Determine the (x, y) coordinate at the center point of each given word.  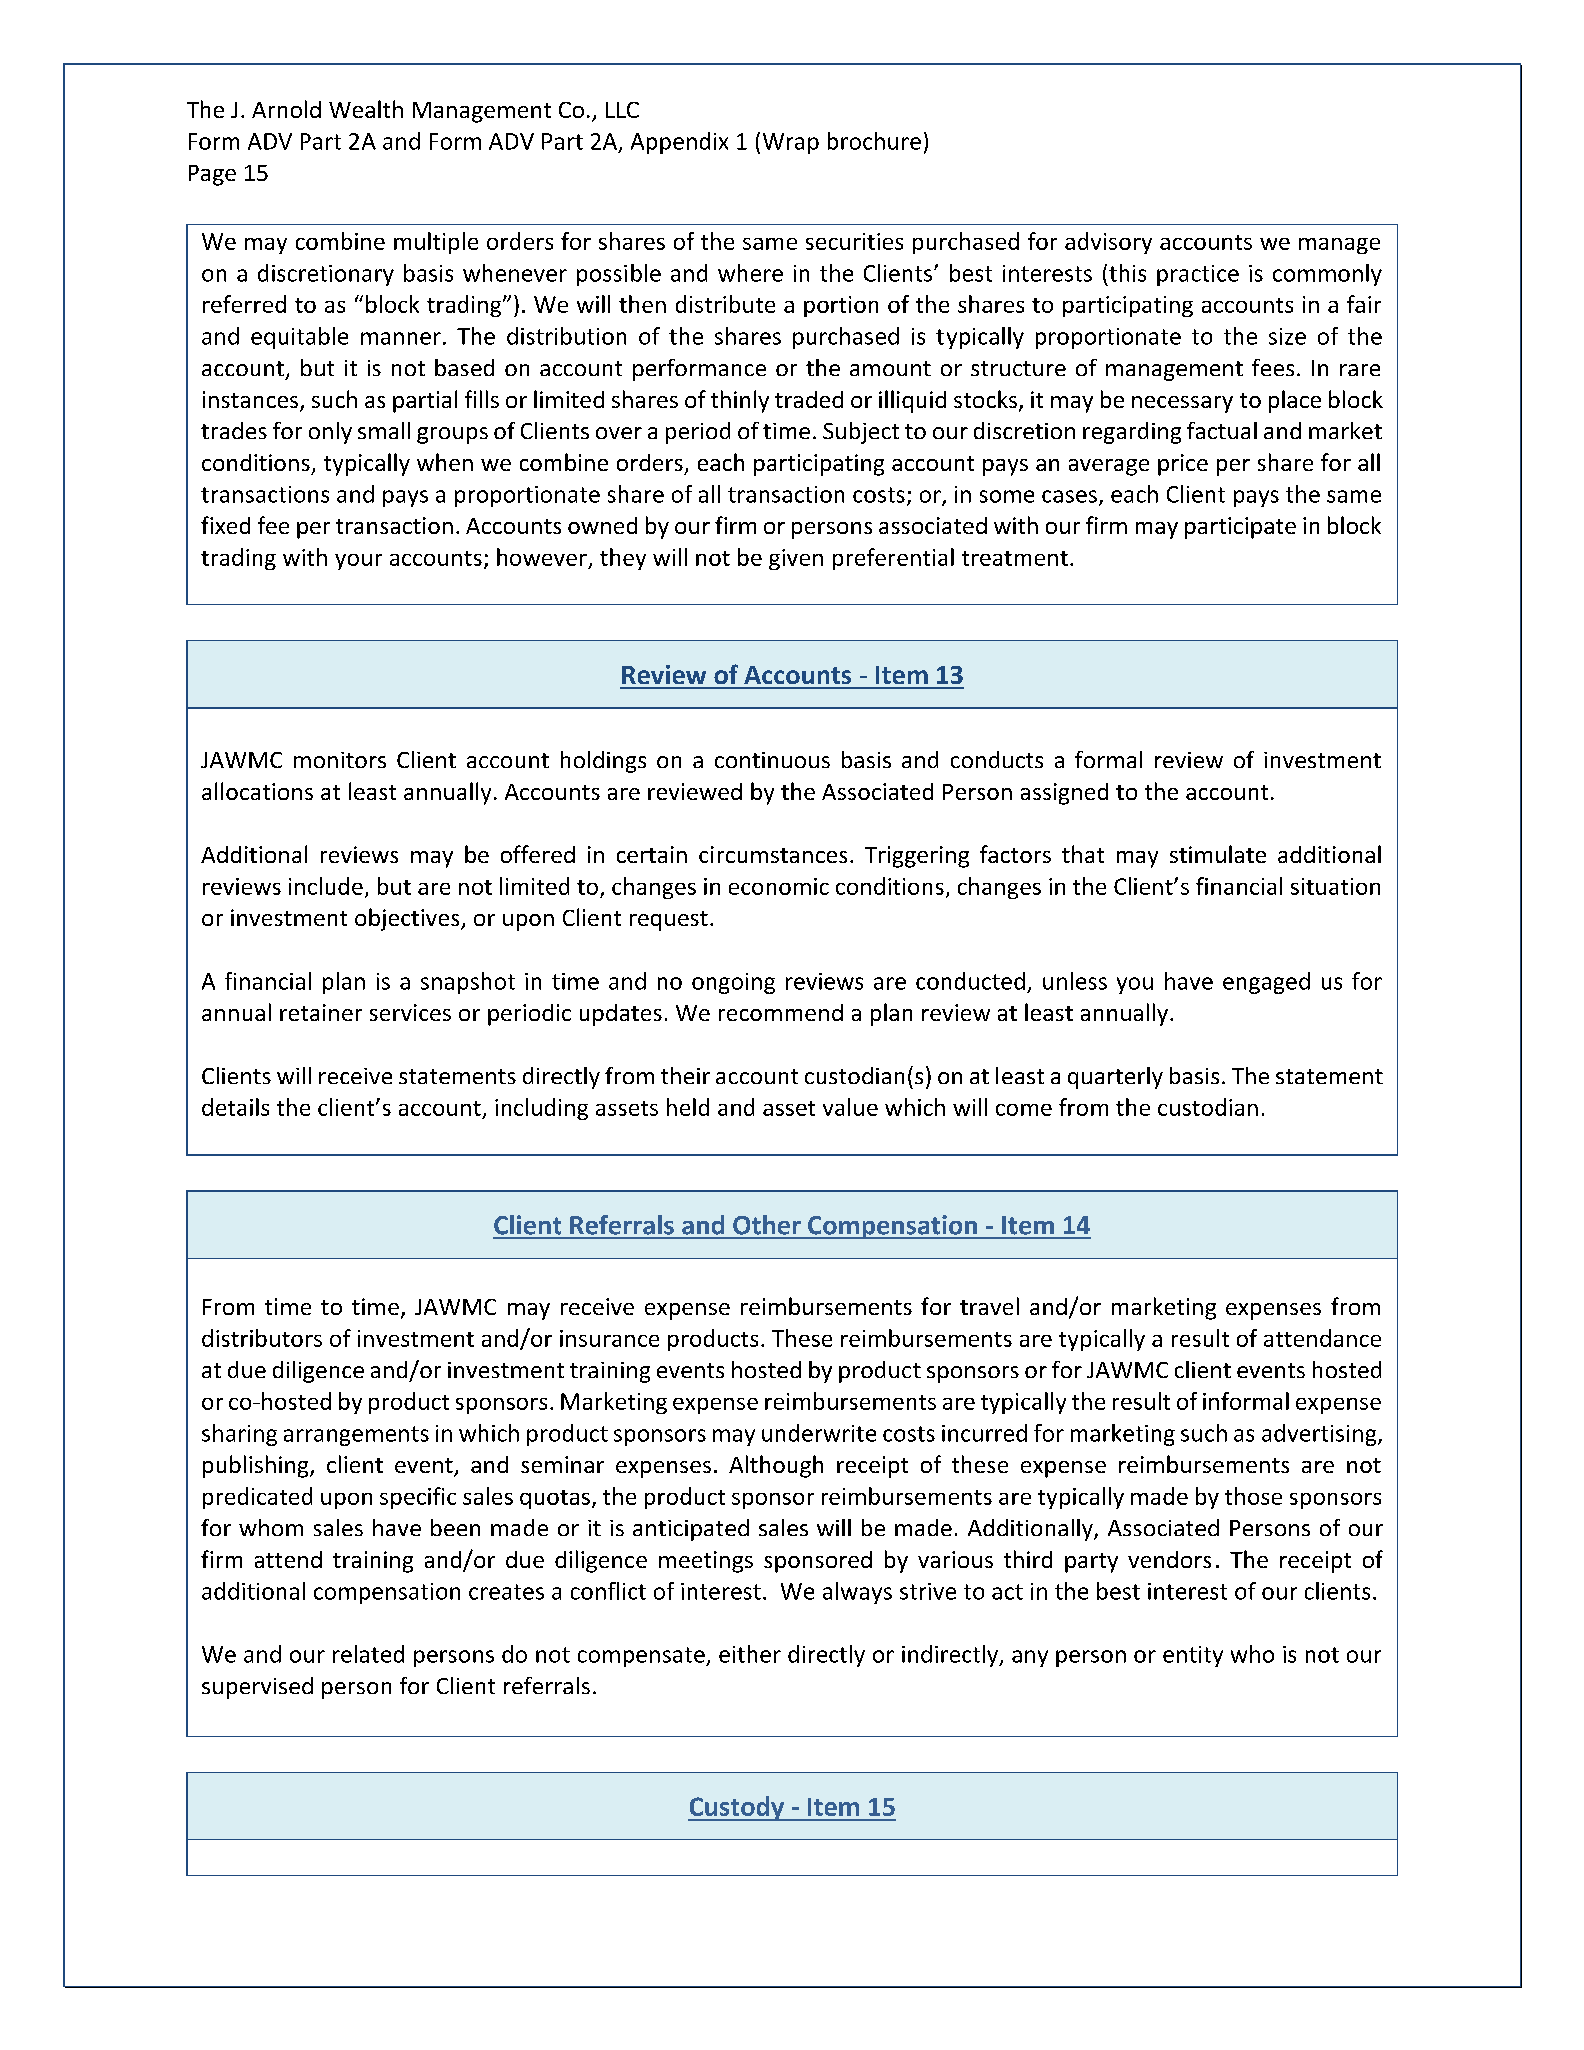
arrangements (356, 1436)
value (850, 1107)
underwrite (819, 1433)
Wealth (366, 109)
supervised (257, 1688)
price (1183, 465)
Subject (861, 433)
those (1253, 1496)
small (384, 430)
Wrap (791, 143)
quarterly (1115, 1078)
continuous (772, 760)
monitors (340, 760)
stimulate (1218, 854)
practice (1198, 275)
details (235, 1107)
